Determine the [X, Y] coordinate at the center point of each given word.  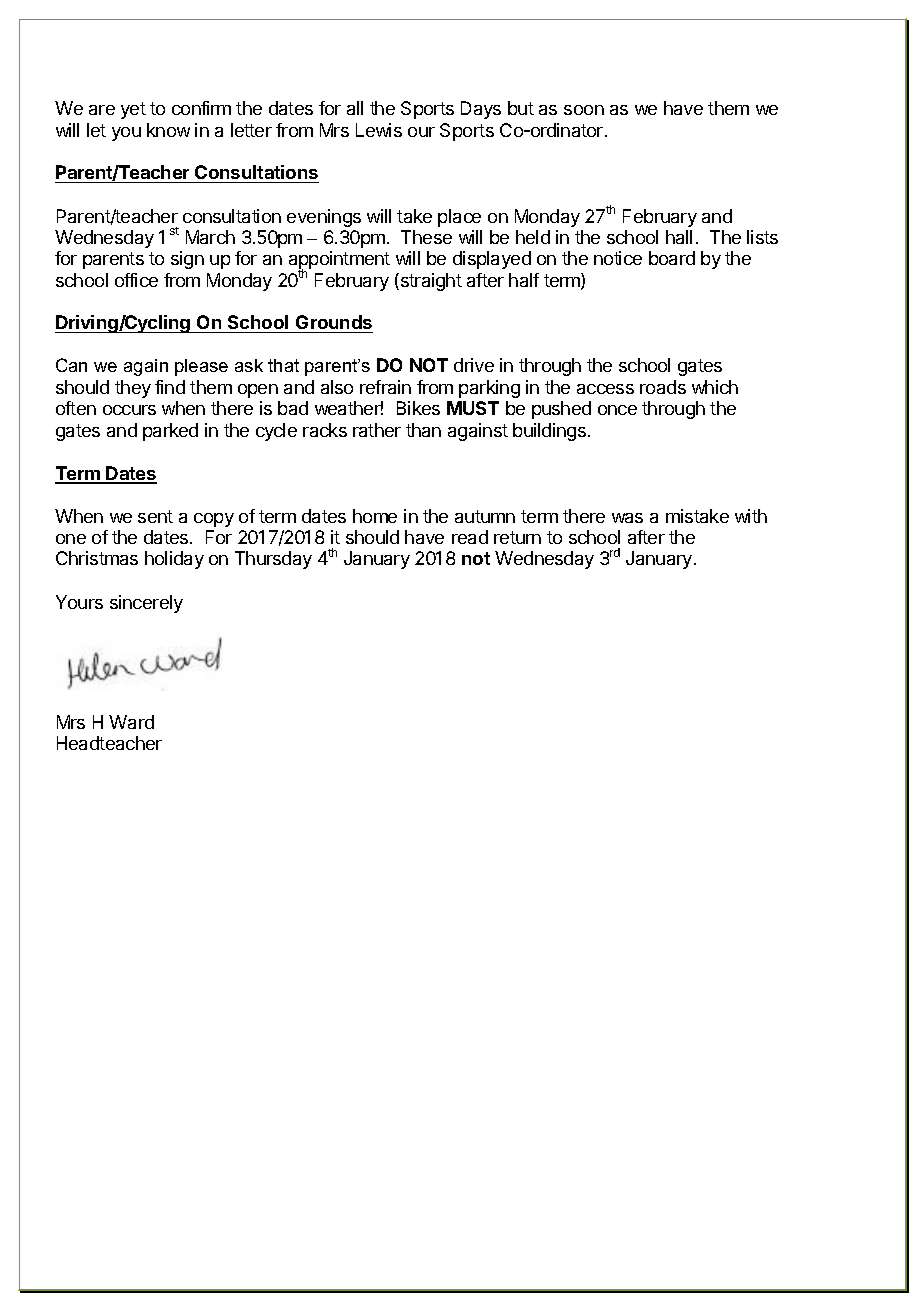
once [617, 410]
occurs [129, 410]
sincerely [146, 604]
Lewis [379, 130]
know [168, 130]
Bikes [418, 408]
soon [584, 110]
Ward [131, 722]
